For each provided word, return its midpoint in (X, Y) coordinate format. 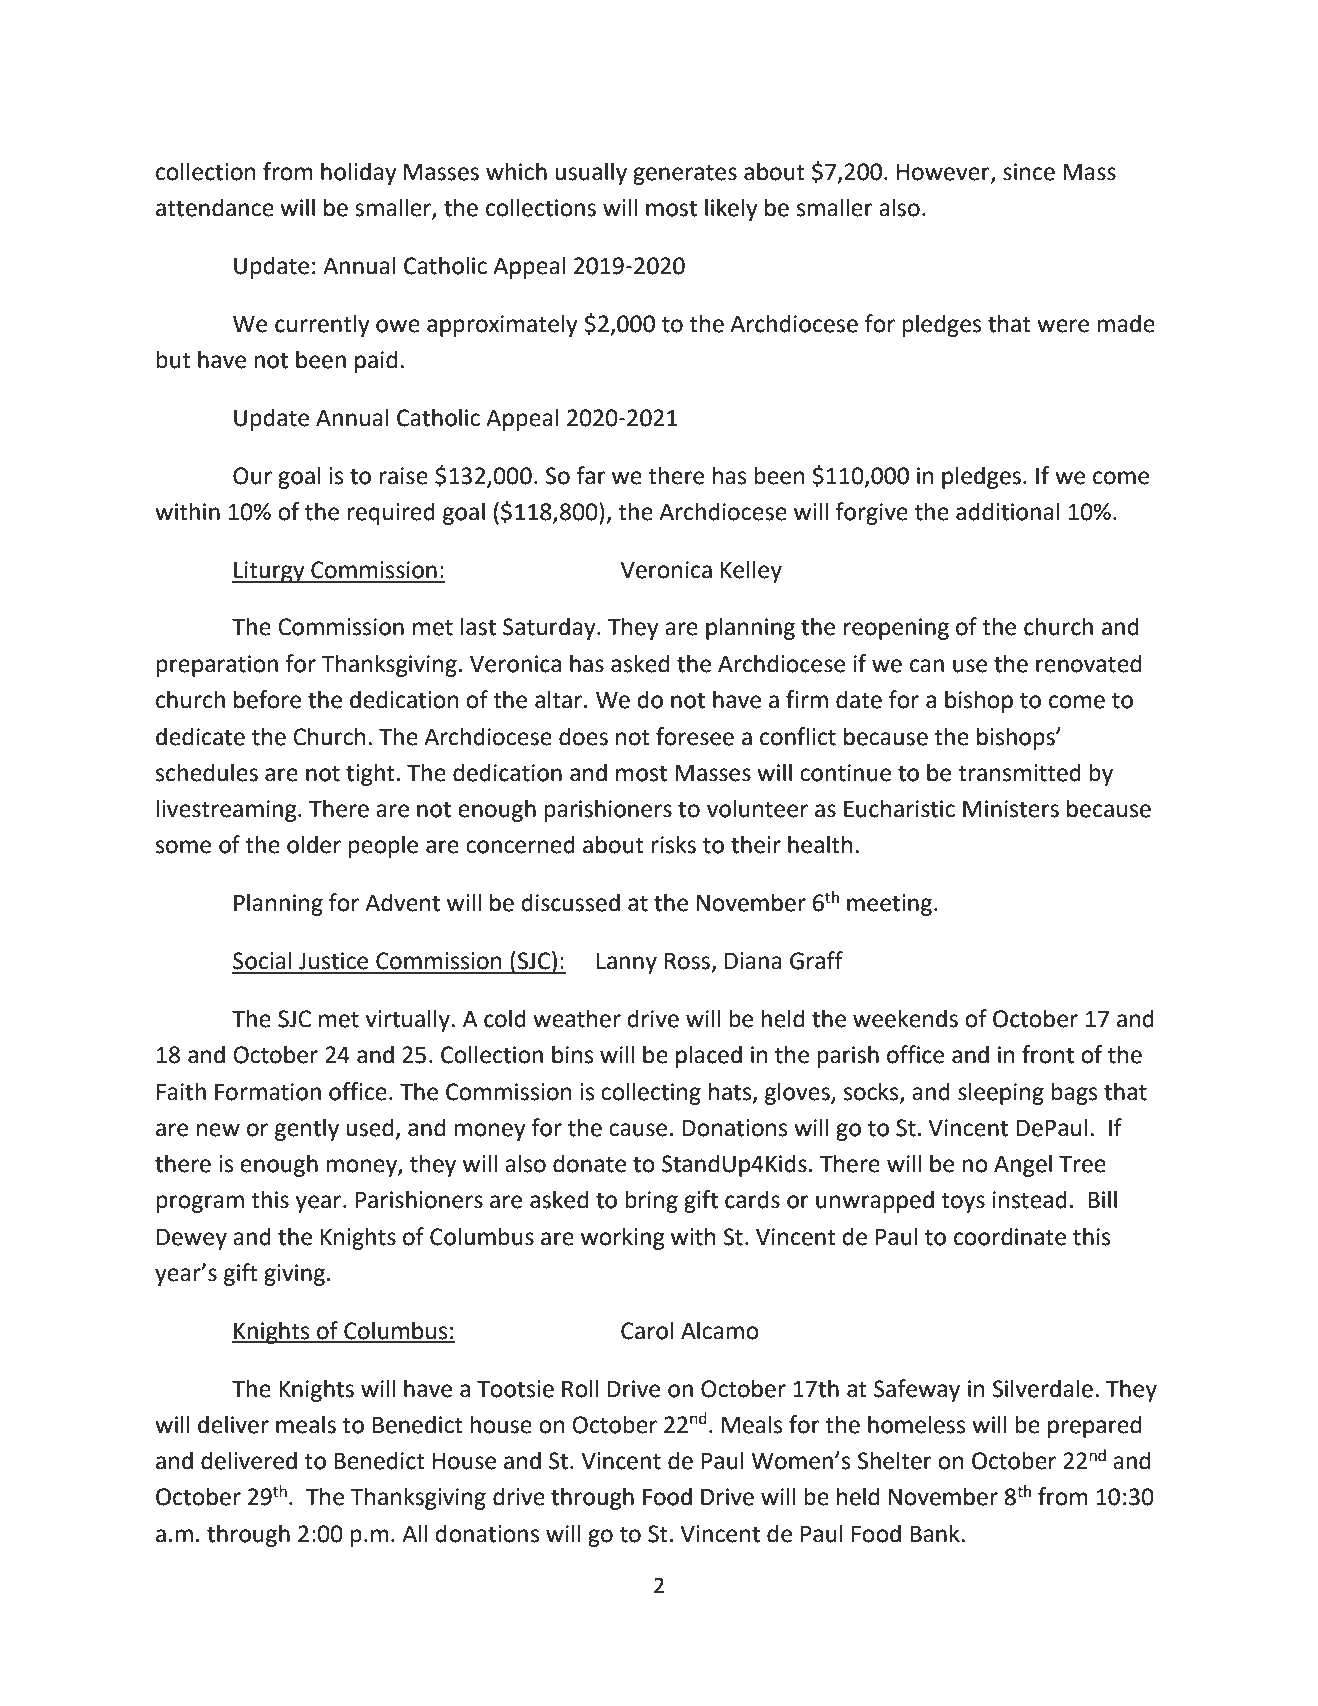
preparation (217, 666)
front (1048, 1054)
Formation (268, 1092)
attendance (215, 207)
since (1029, 172)
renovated (1088, 663)
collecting (651, 1093)
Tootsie (515, 1389)
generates (685, 174)
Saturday (550, 628)
